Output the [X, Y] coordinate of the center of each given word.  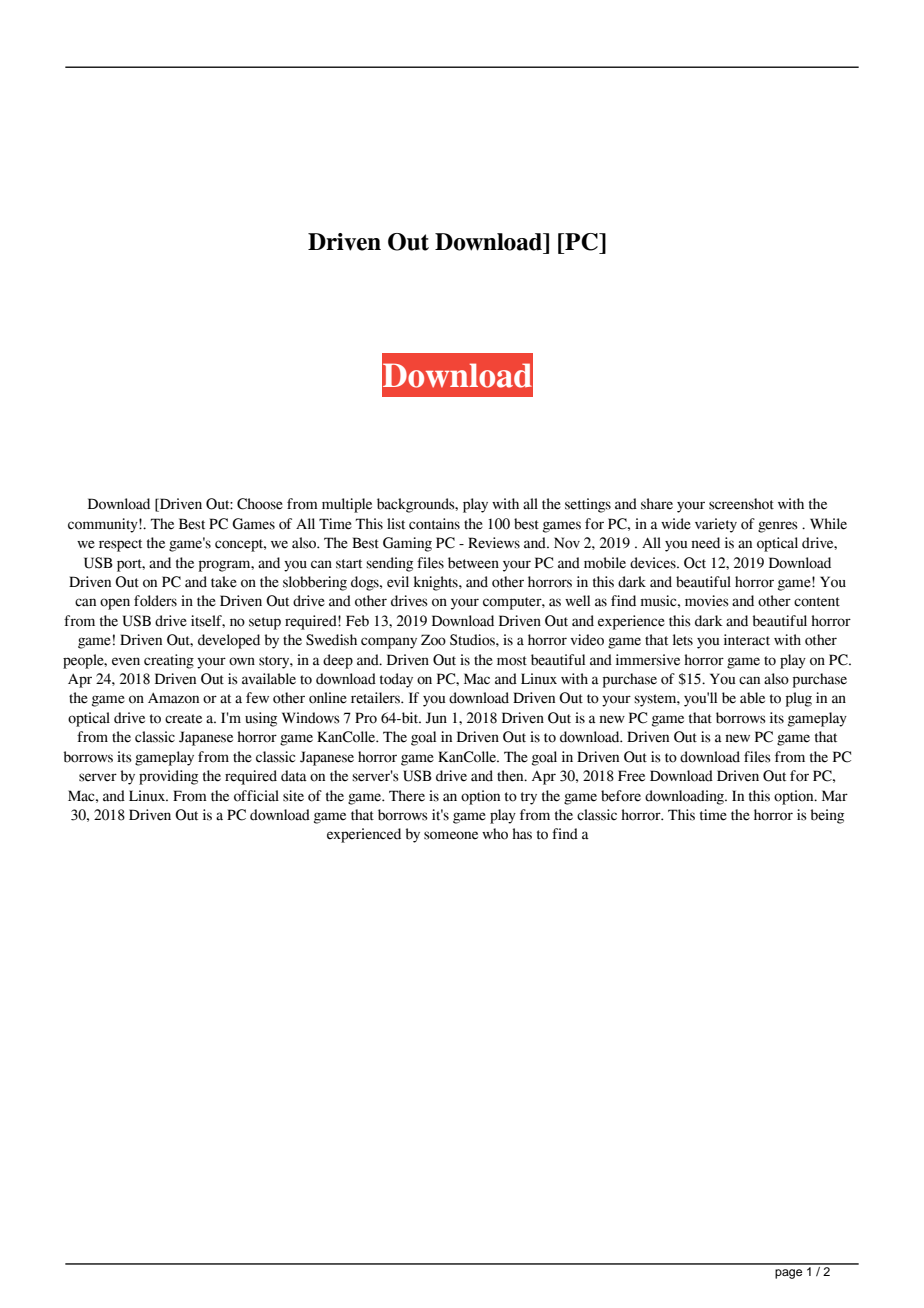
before [621, 796]
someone [451, 835]
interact [747, 640]
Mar [835, 796]
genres [778, 527]
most [512, 661]
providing [168, 777]
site [293, 796]
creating [169, 661]
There [407, 796]
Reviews [494, 543]
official [256, 796]
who [495, 834]
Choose [260, 504]
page [788, 1274]
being [827, 816]
